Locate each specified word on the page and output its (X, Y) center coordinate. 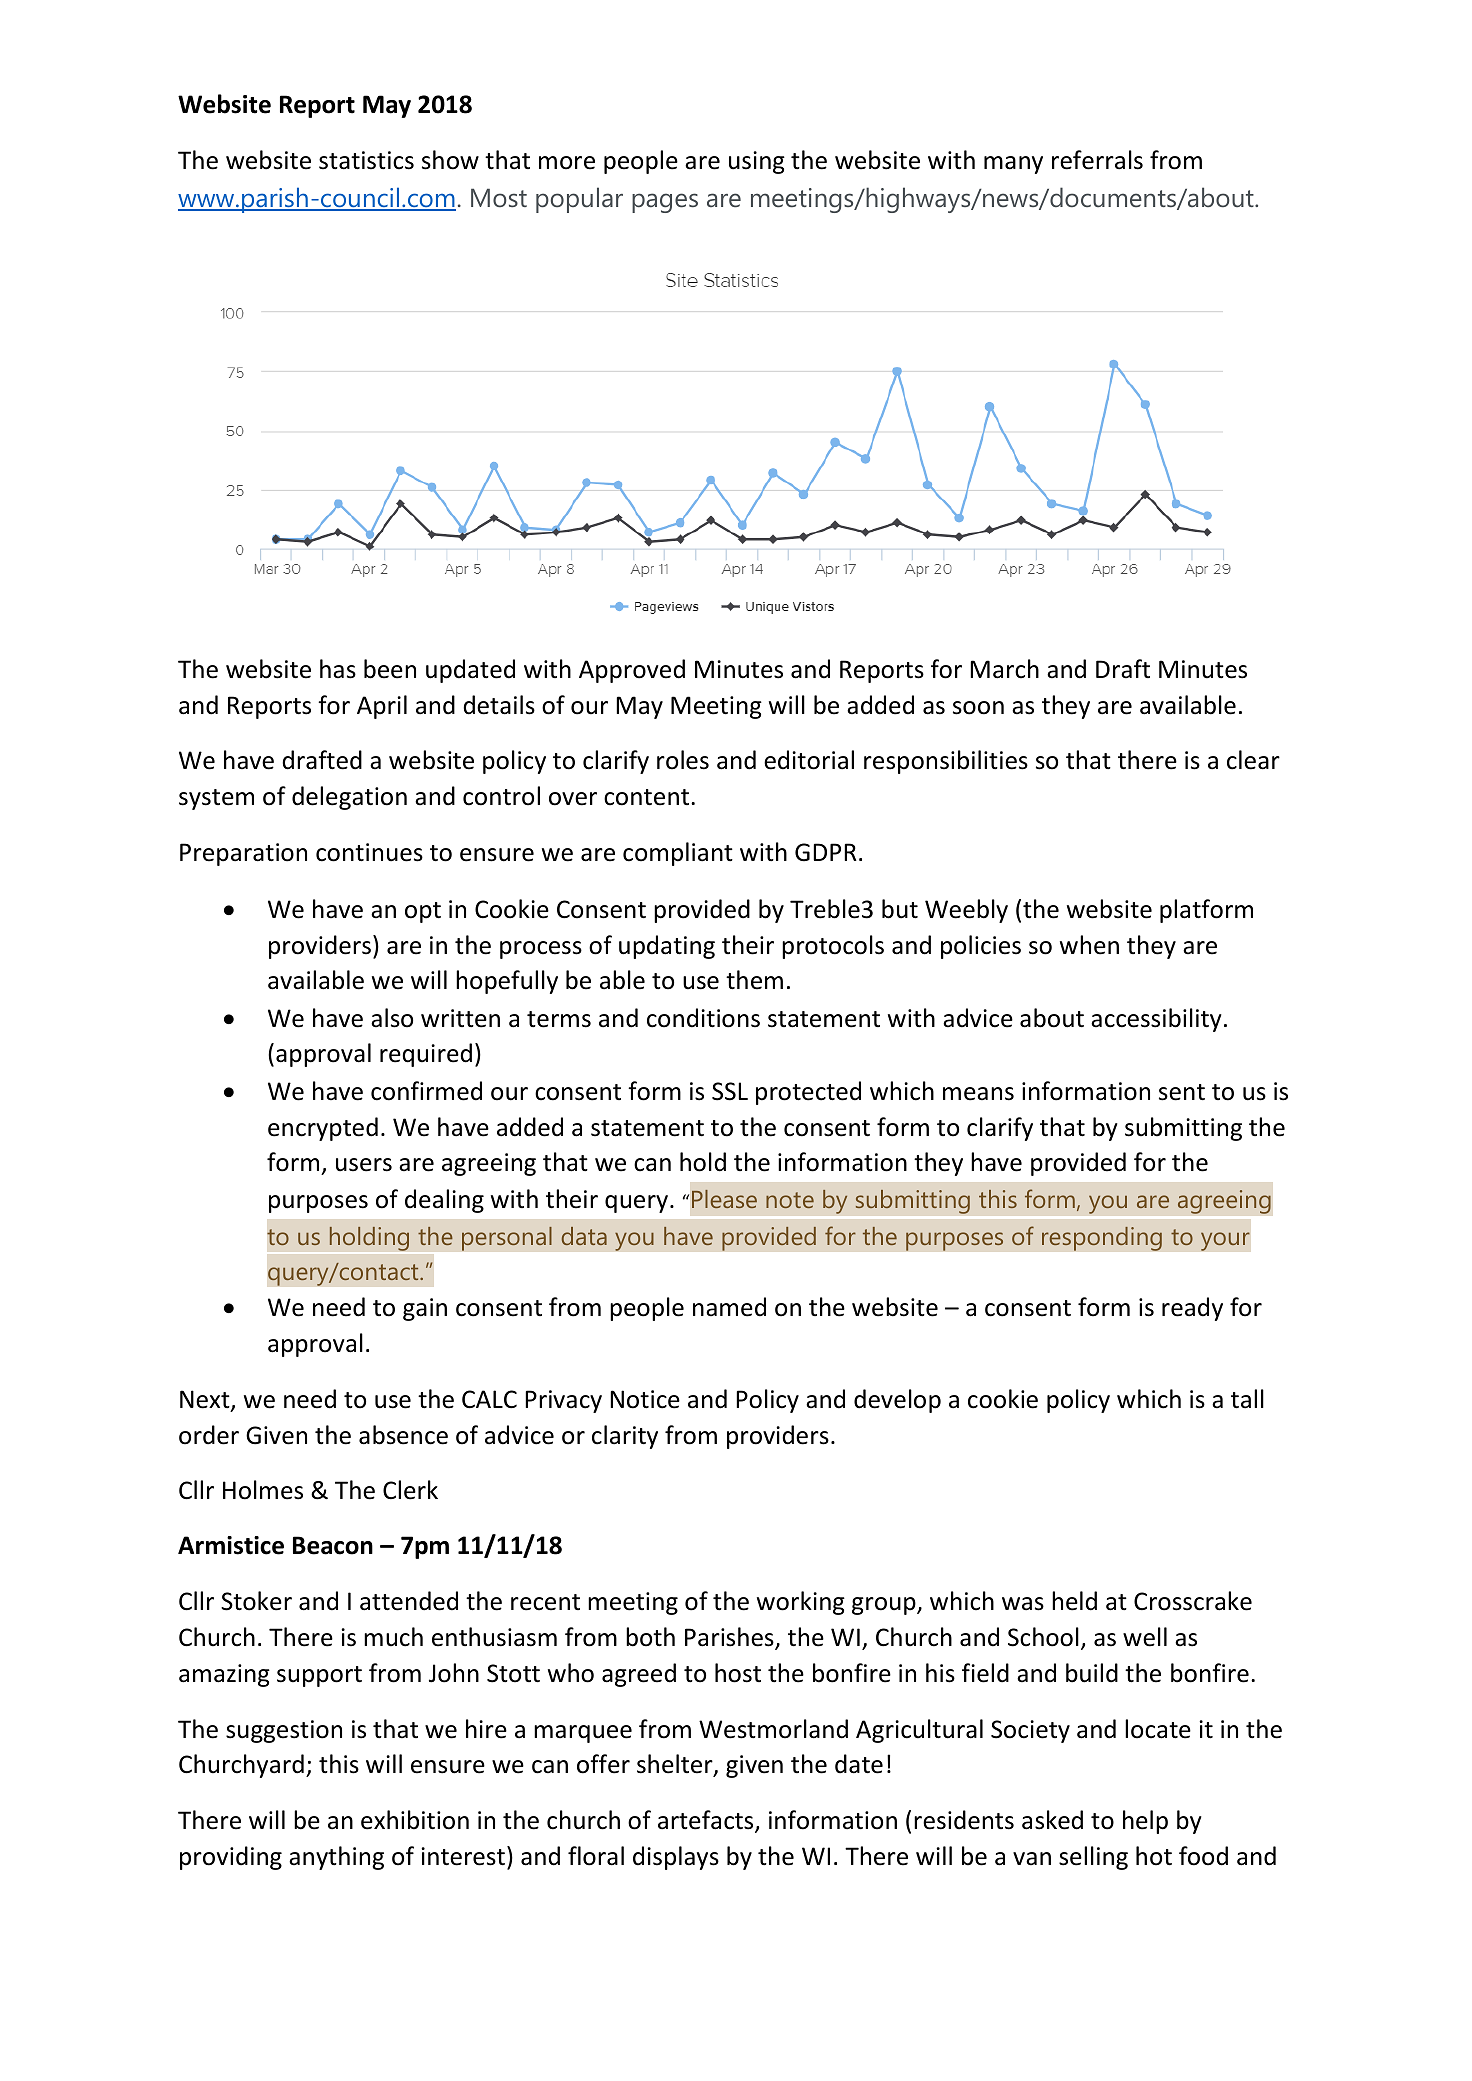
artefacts (707, 1821)
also (392, 1018)
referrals (1097, 160)
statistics (366, 160)
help (1145, 1822)
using (757, 162)
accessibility (1156, 1020)
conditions (703, 1018)
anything (336, 1858)
